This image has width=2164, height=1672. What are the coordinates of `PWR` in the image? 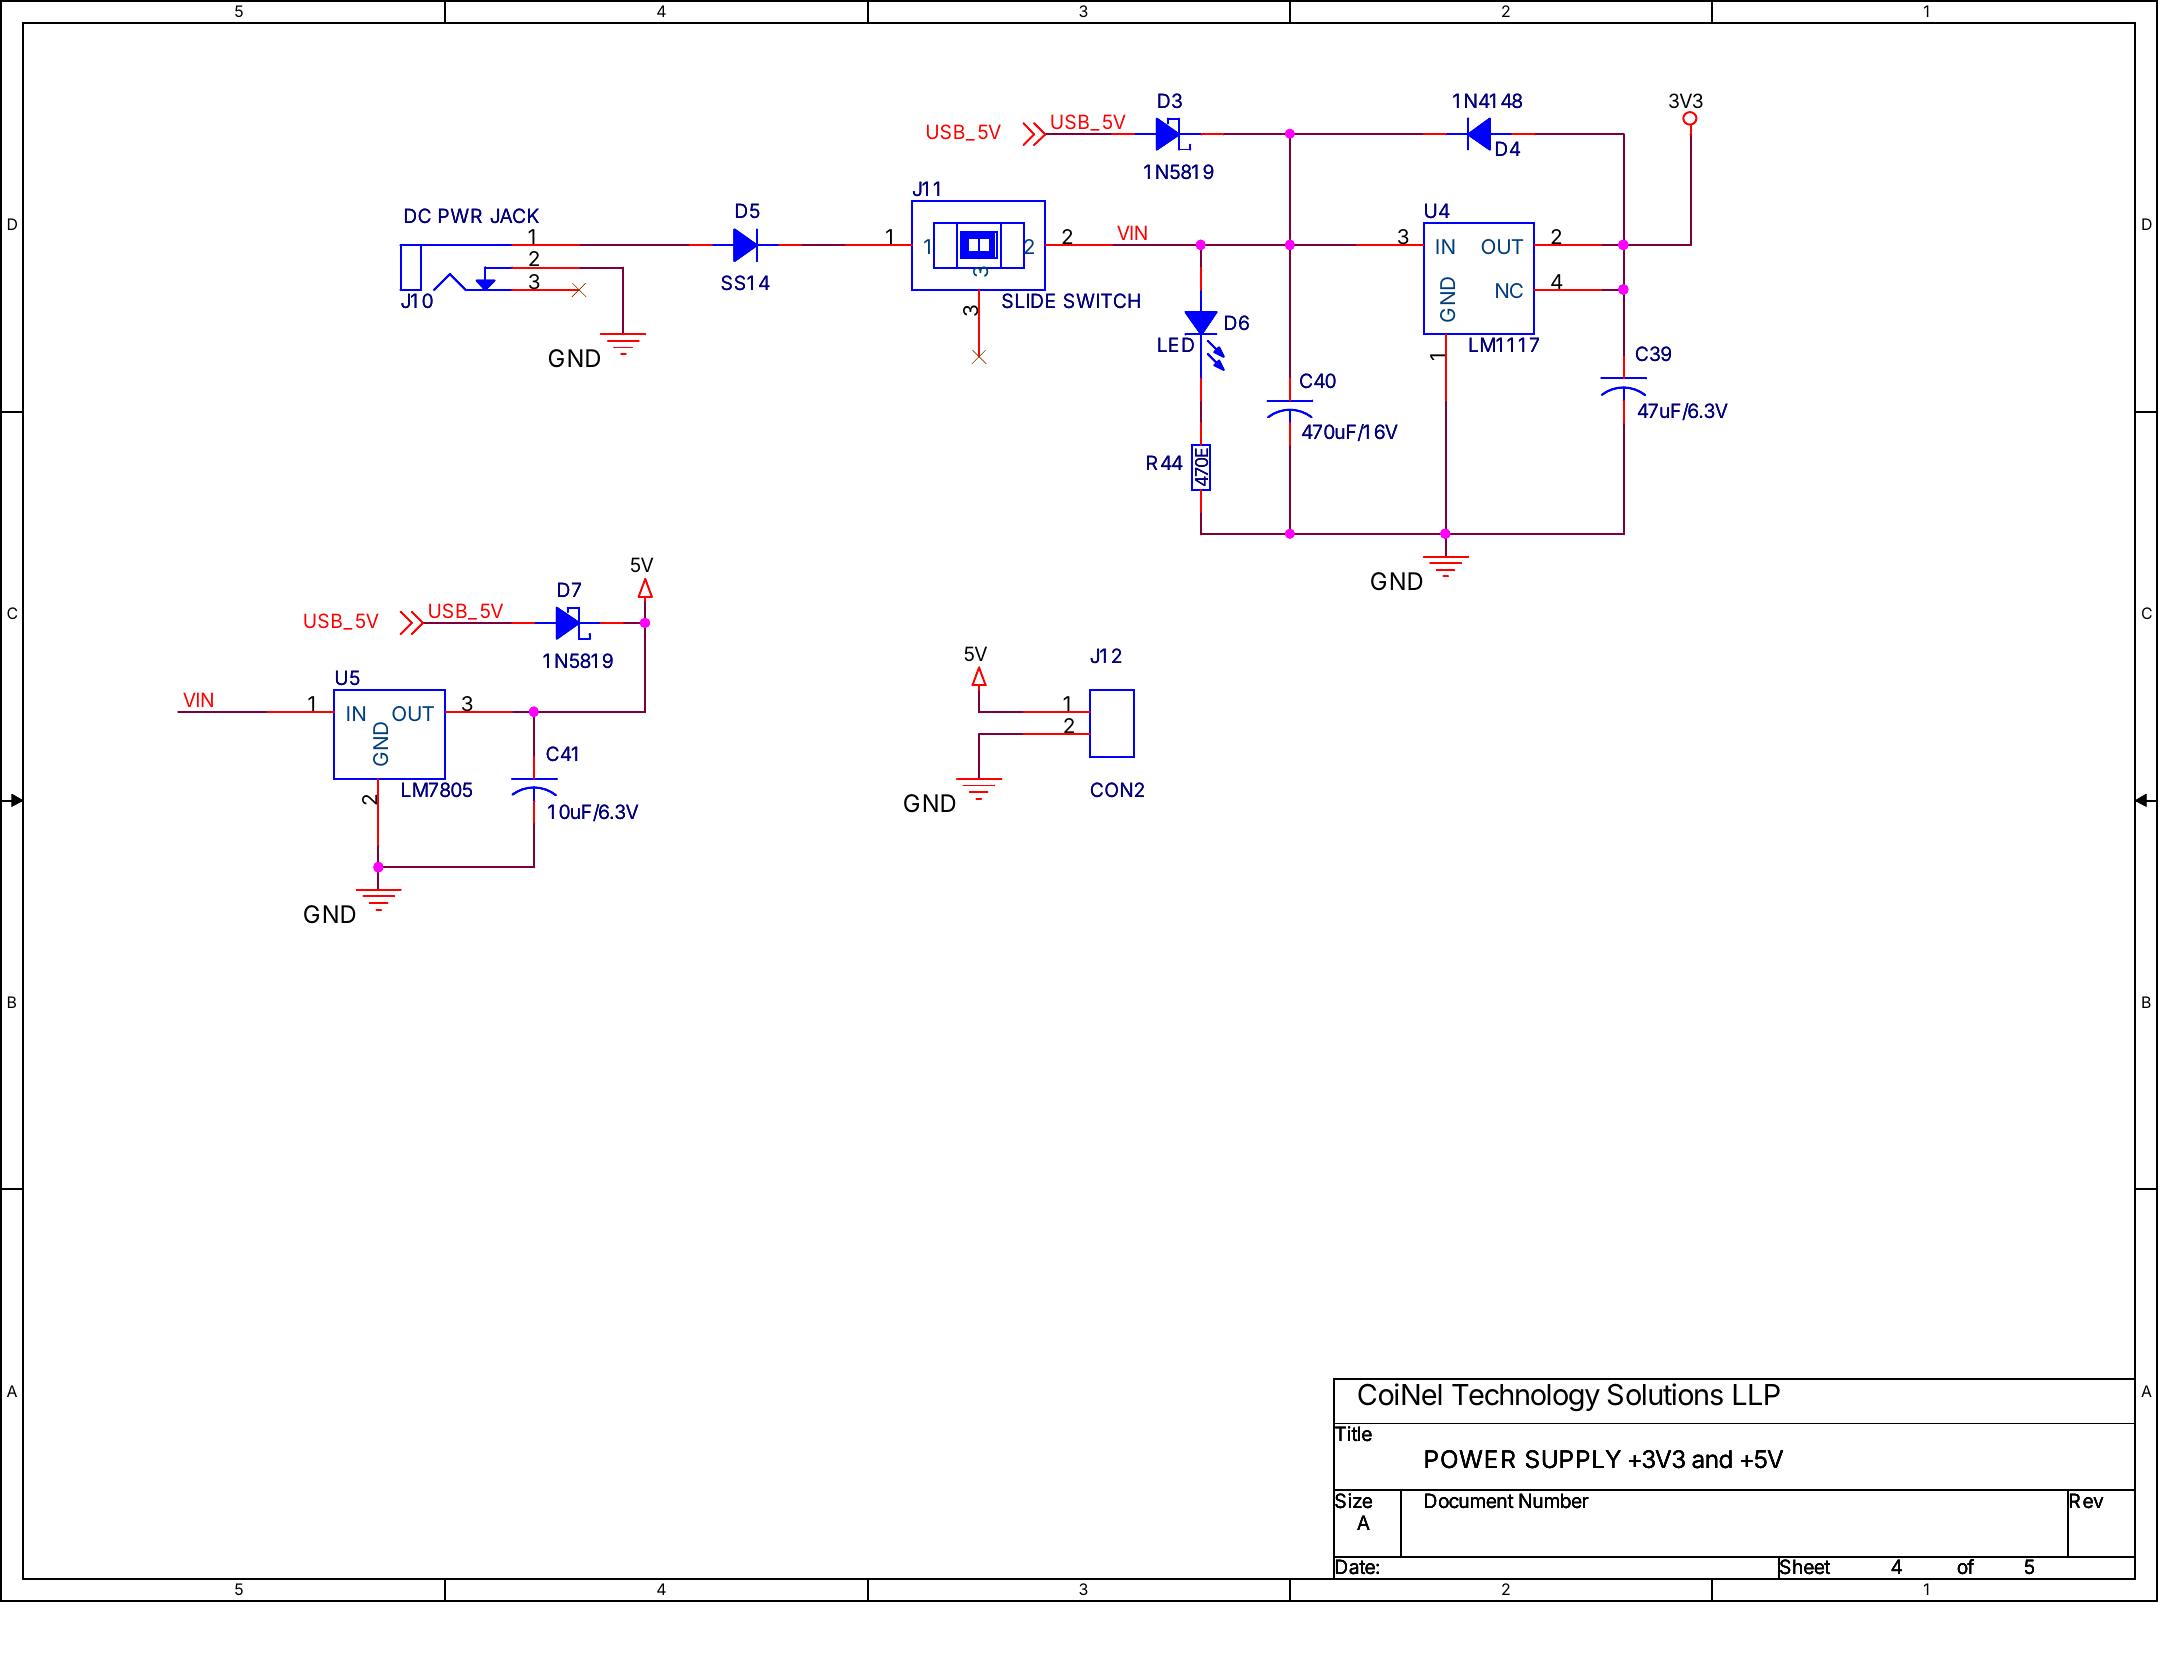 It's located at (460, 215).
